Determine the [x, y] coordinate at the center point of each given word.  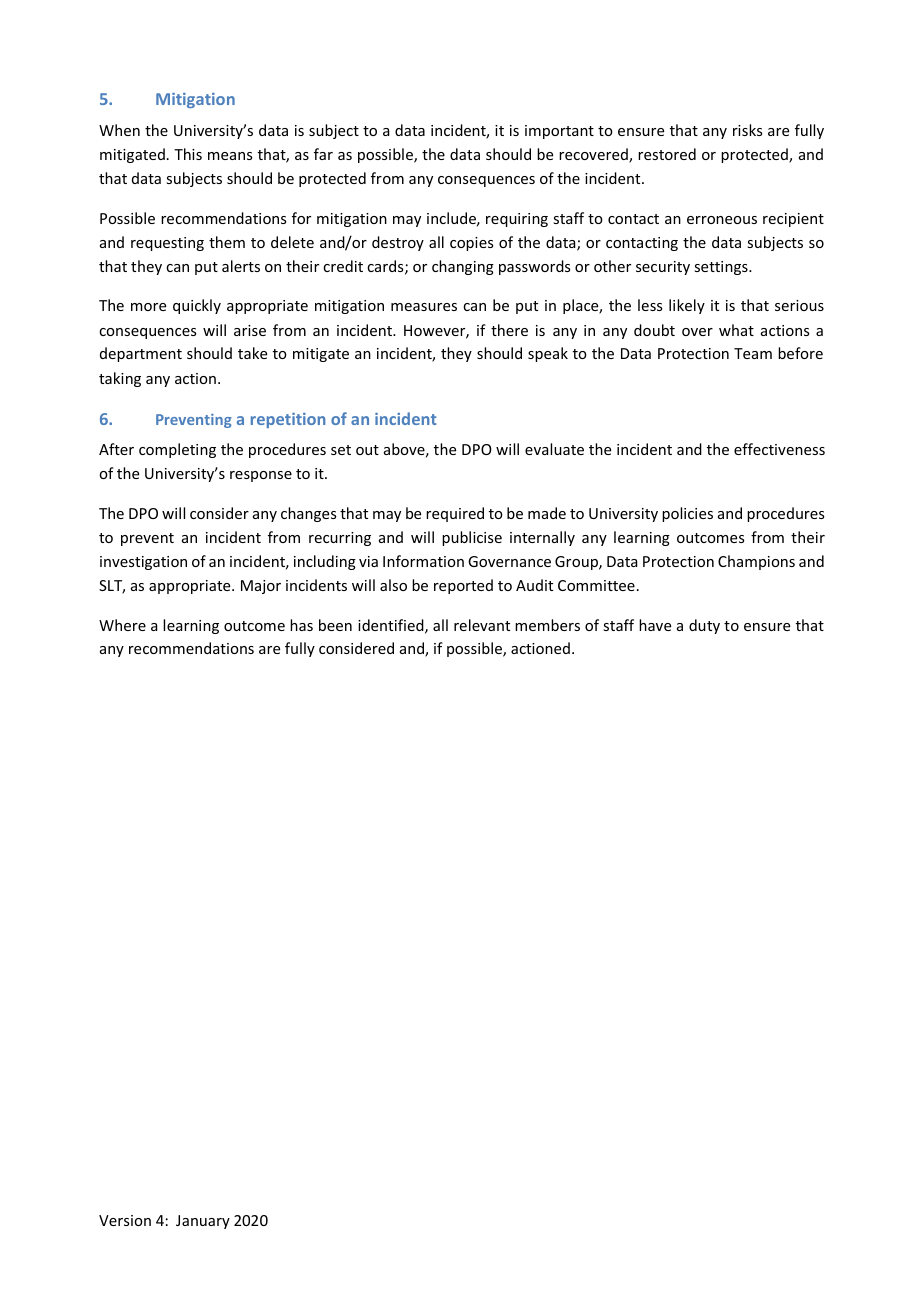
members [547, 625]
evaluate [554, 449]
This [188, 154]
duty [704, 626]
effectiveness [779, 449]
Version [125, 1220]
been [335, 625]
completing [177, 450]
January [203, 1222]
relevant [482, 625]
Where [122, 625]
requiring [517, 220]
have [655, 625]
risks [747, 130]
